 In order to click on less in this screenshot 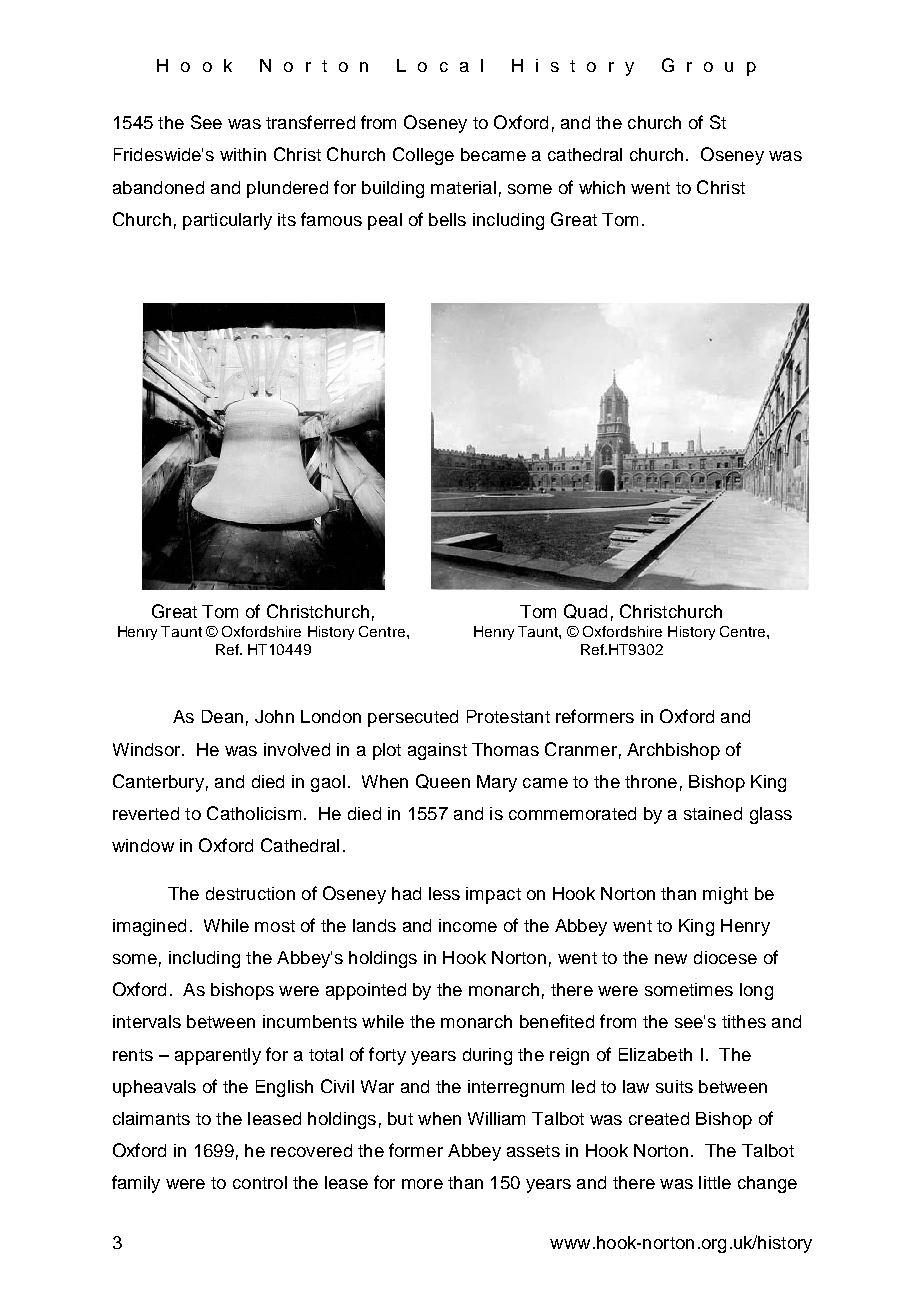, I will do `click(444, 893)`.
